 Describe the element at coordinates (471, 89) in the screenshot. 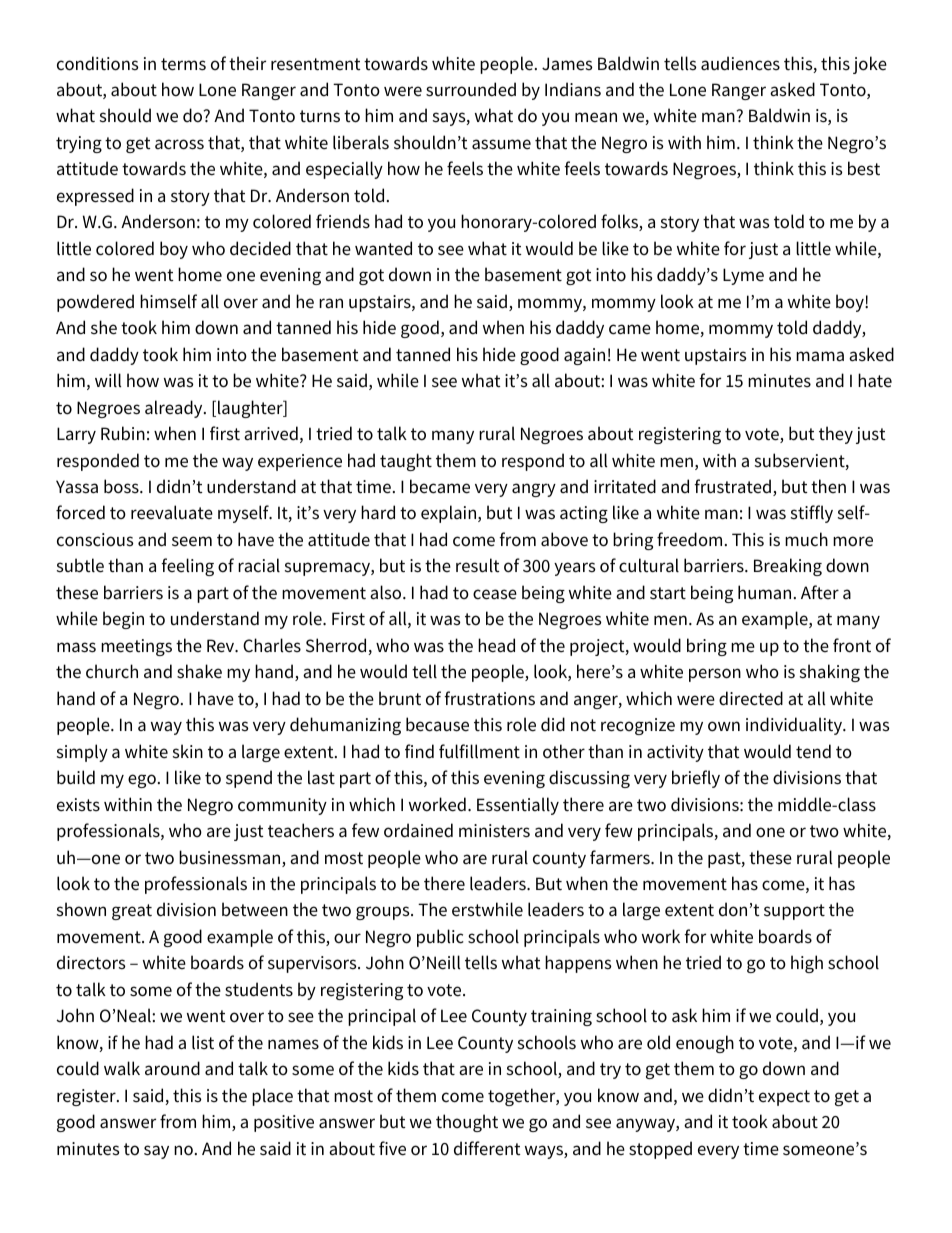

I see `surrounded` at that location.
